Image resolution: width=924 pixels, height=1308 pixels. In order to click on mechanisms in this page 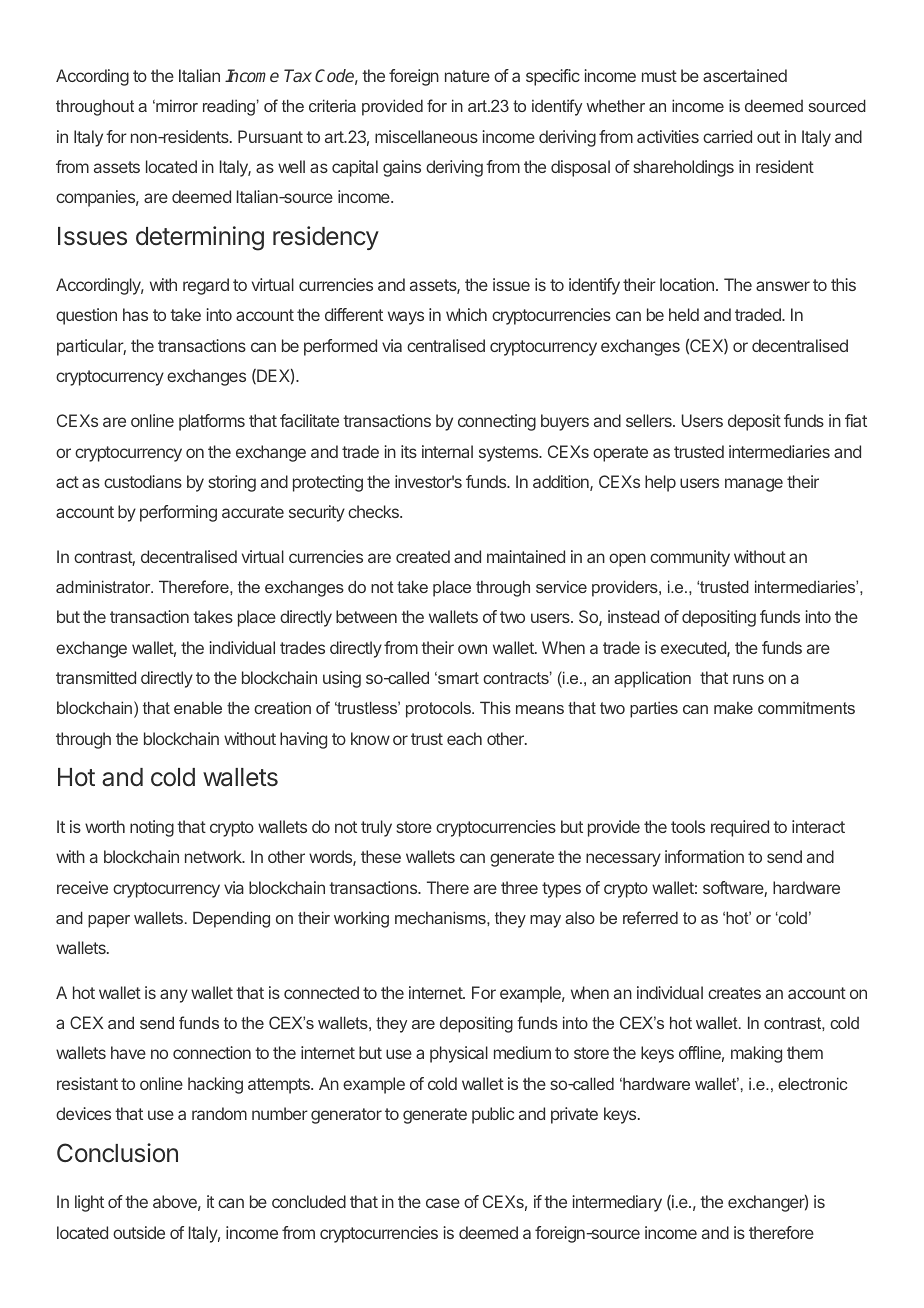, I will do `click(441, 917)`.
